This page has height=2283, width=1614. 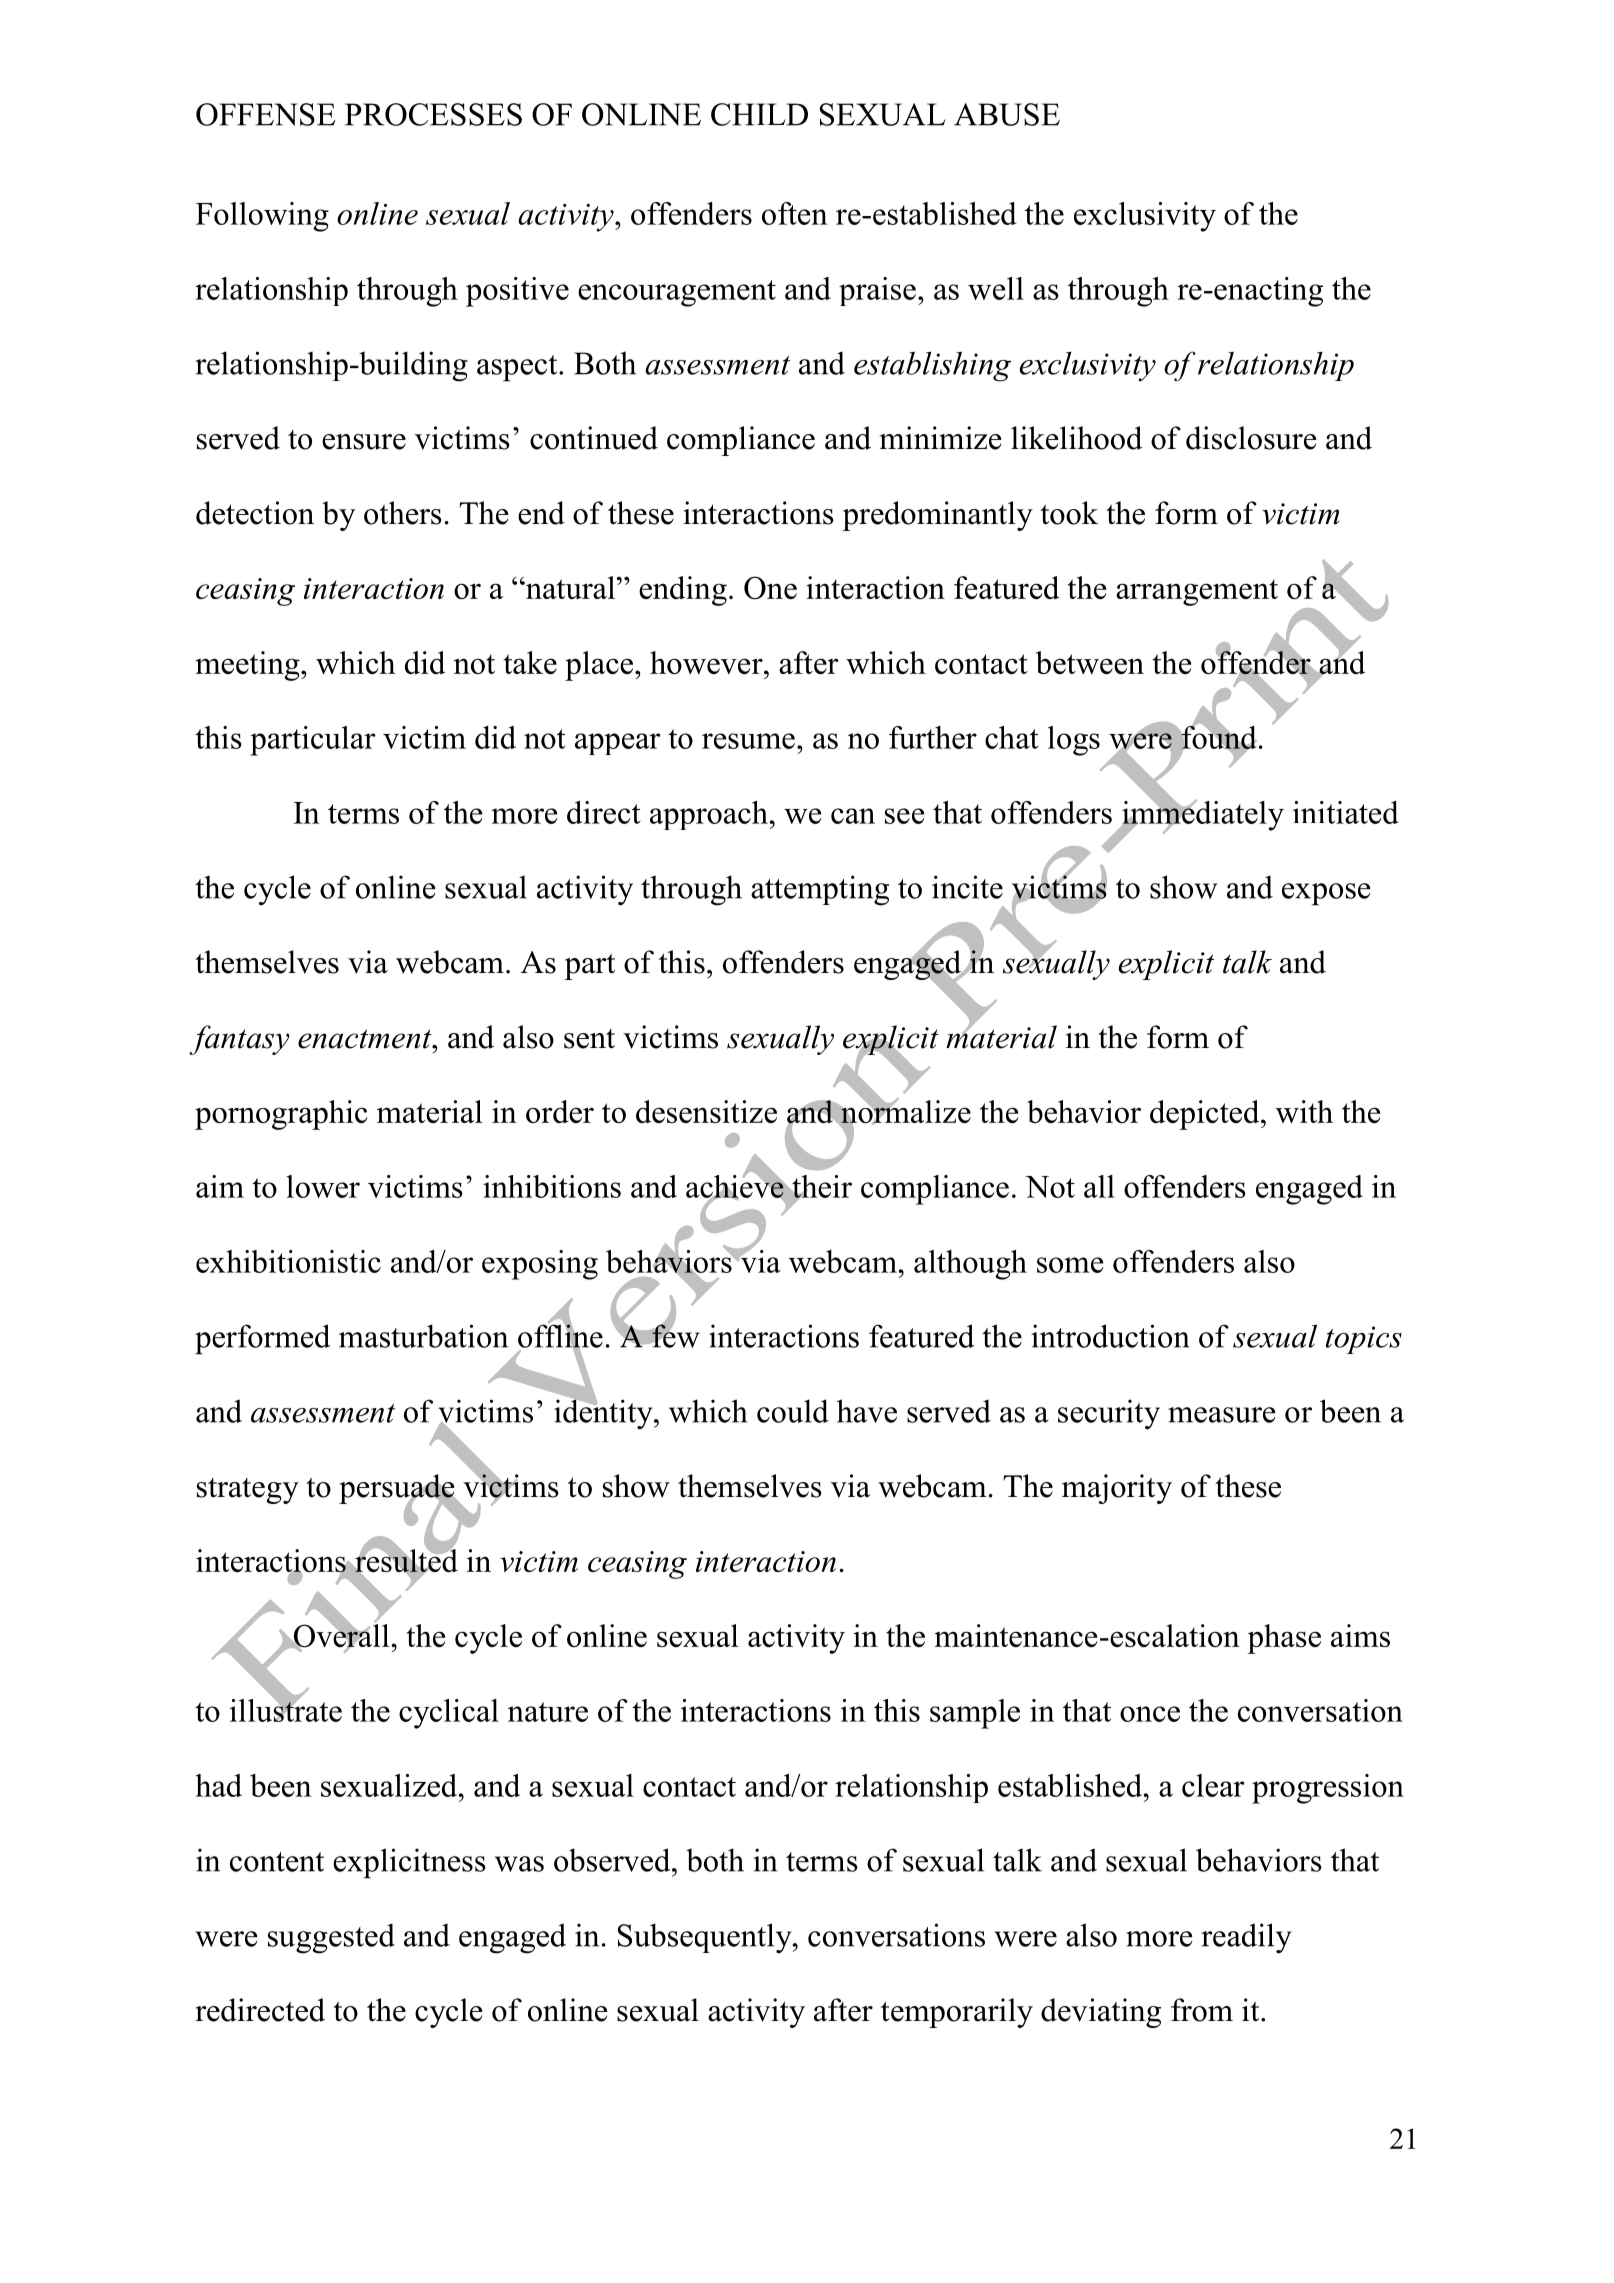 What do you see at coordinates (423, 1336) in the page?
I see `masturbation` at bounding box center [423, 1336].
